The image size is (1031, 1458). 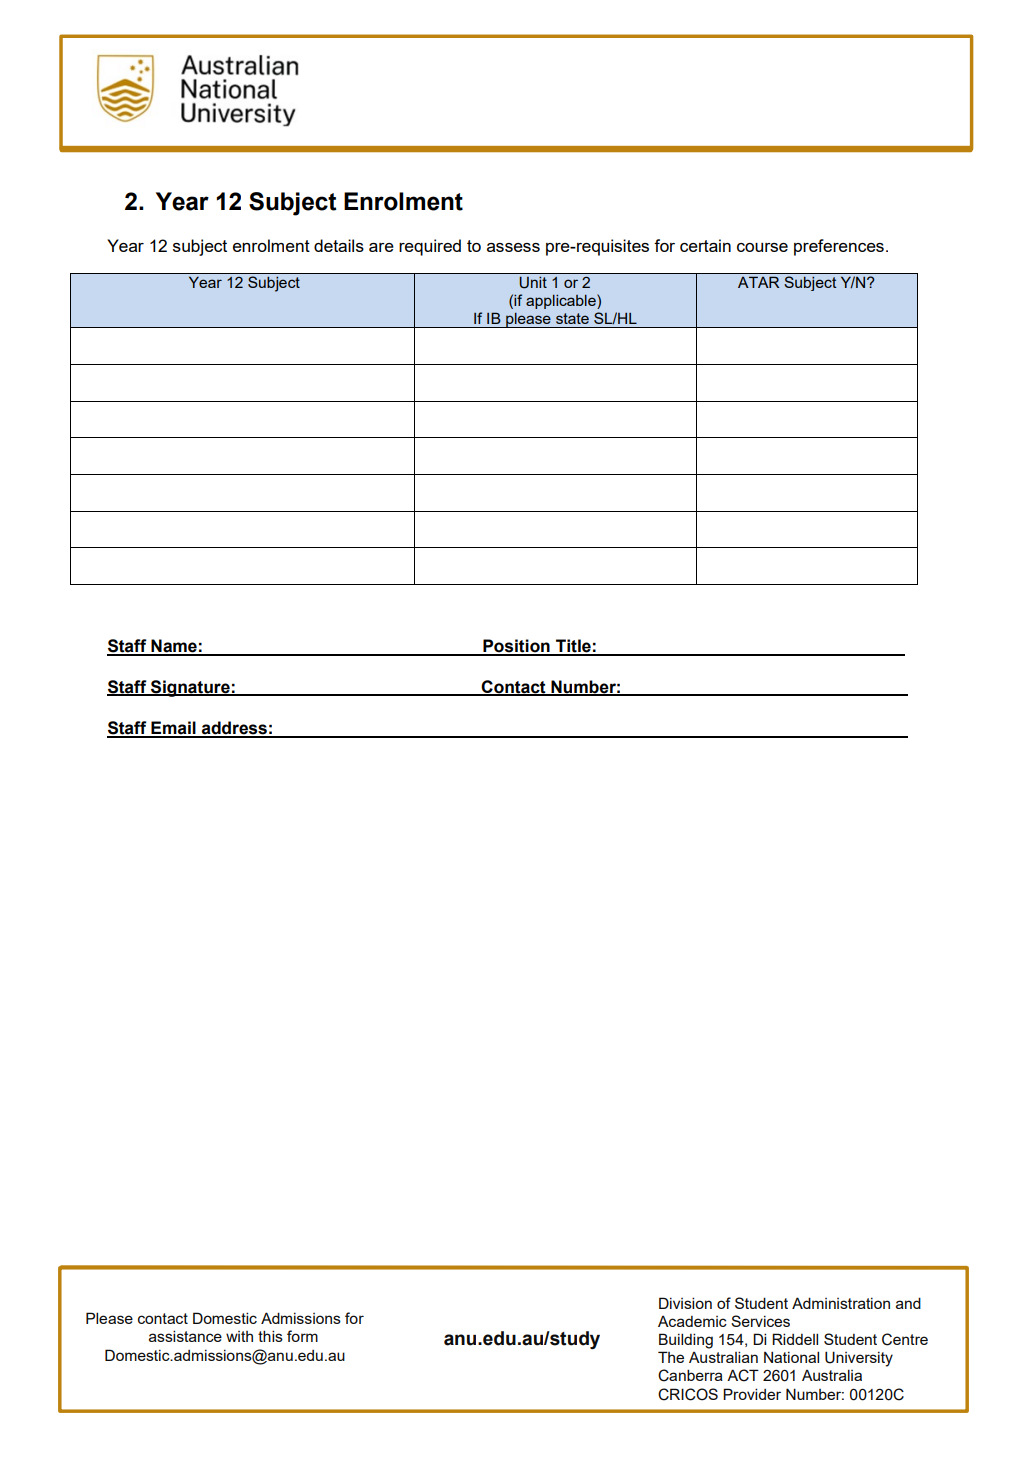 I want to click on preferences, so click(x=839, y=247).
